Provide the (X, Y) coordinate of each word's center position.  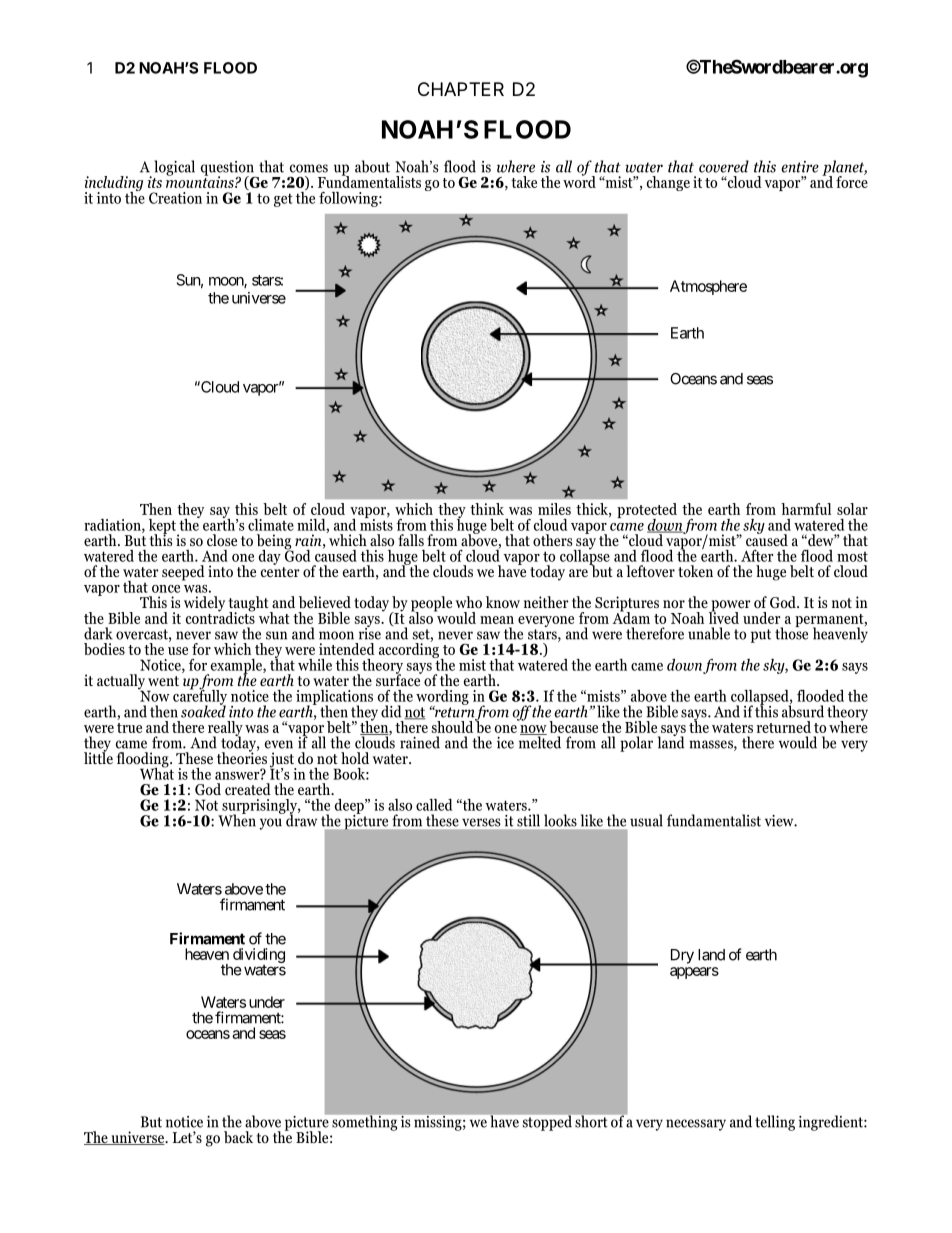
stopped (547, 1123)
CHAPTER (461, 89)
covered (724, 166)
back (238, 1137)
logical (174, 168)
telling (775, 1123)
